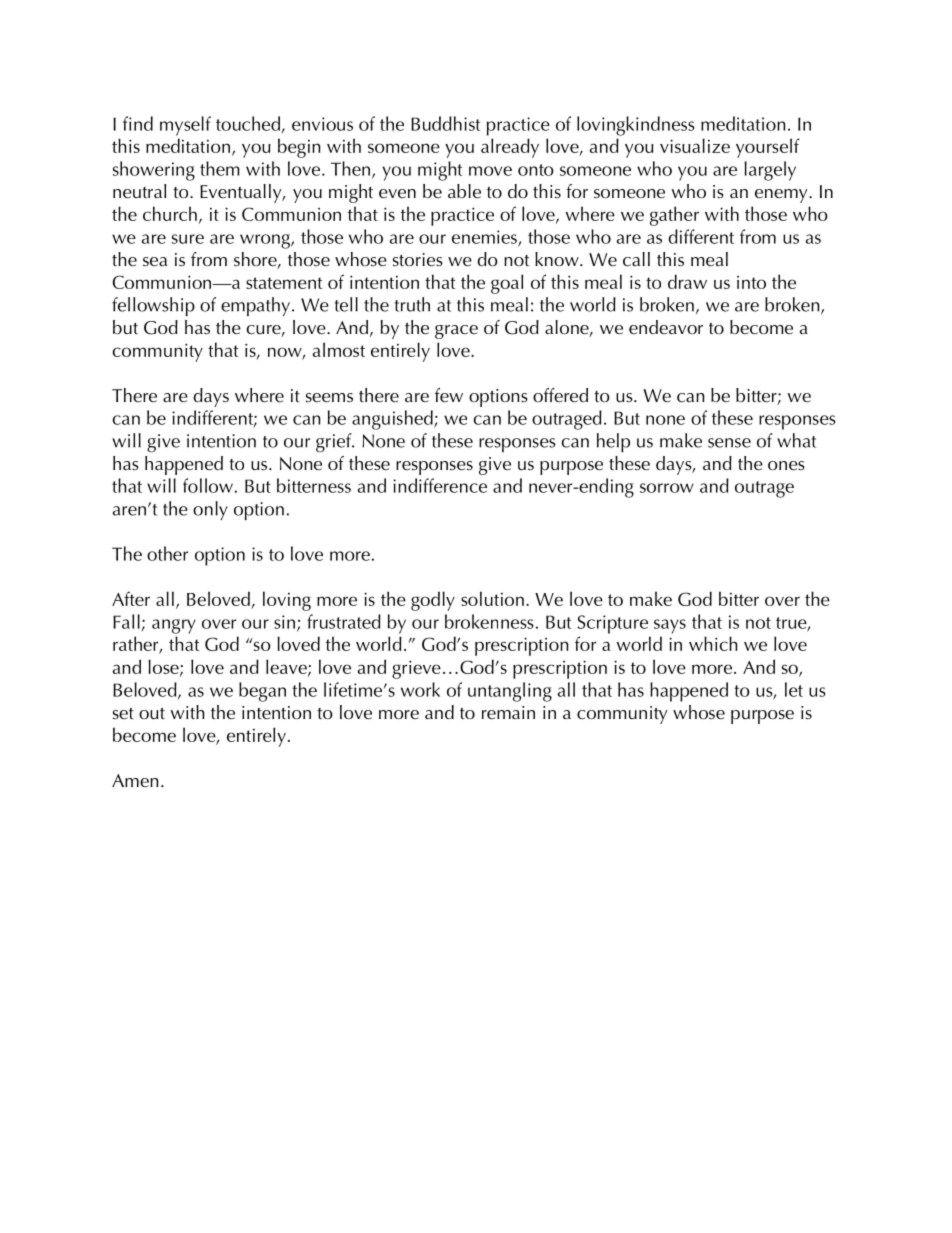  I want to click on sorrow, so click(667, 488).
